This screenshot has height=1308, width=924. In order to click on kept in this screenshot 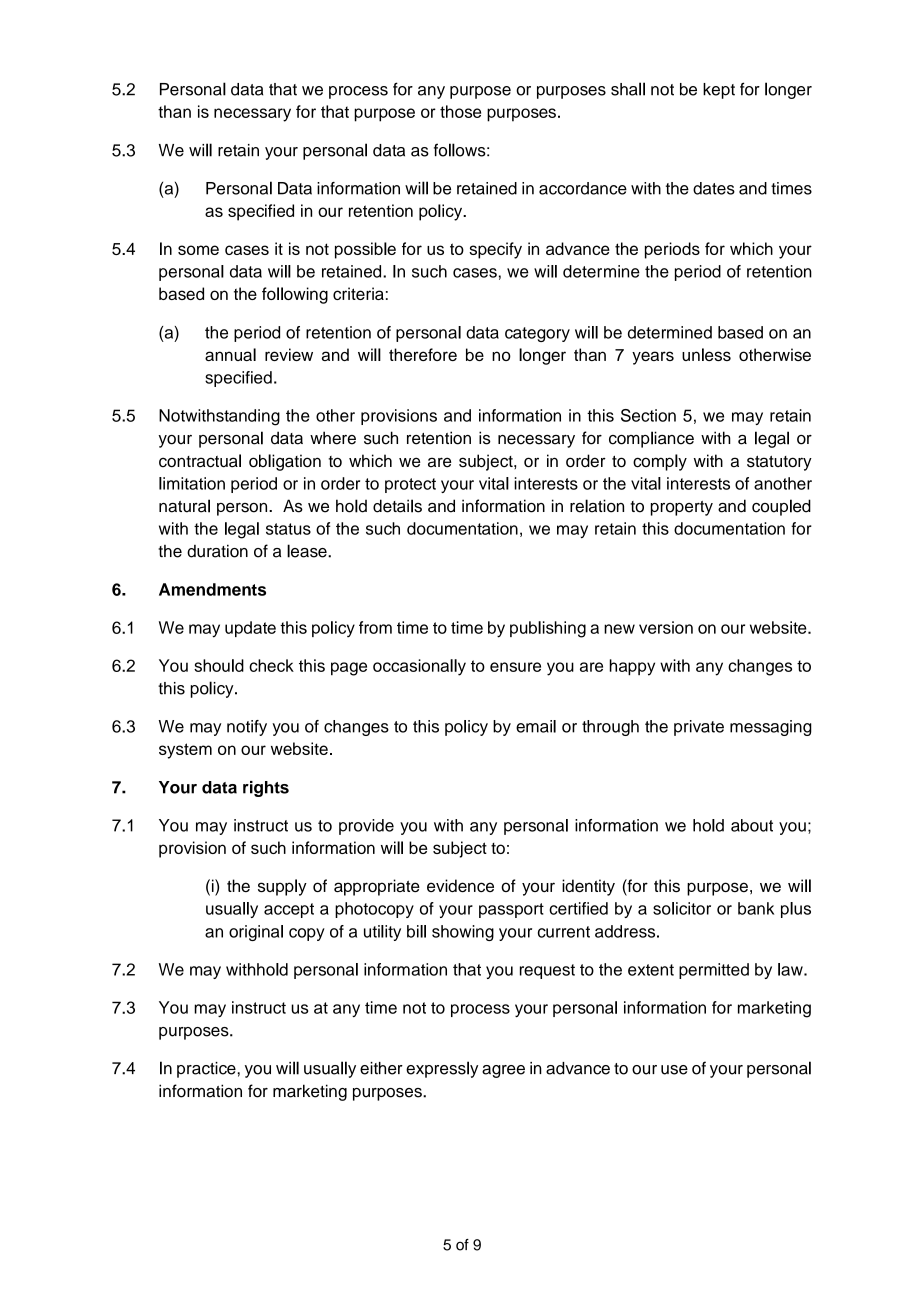, I will do `click(719, 91)`.
